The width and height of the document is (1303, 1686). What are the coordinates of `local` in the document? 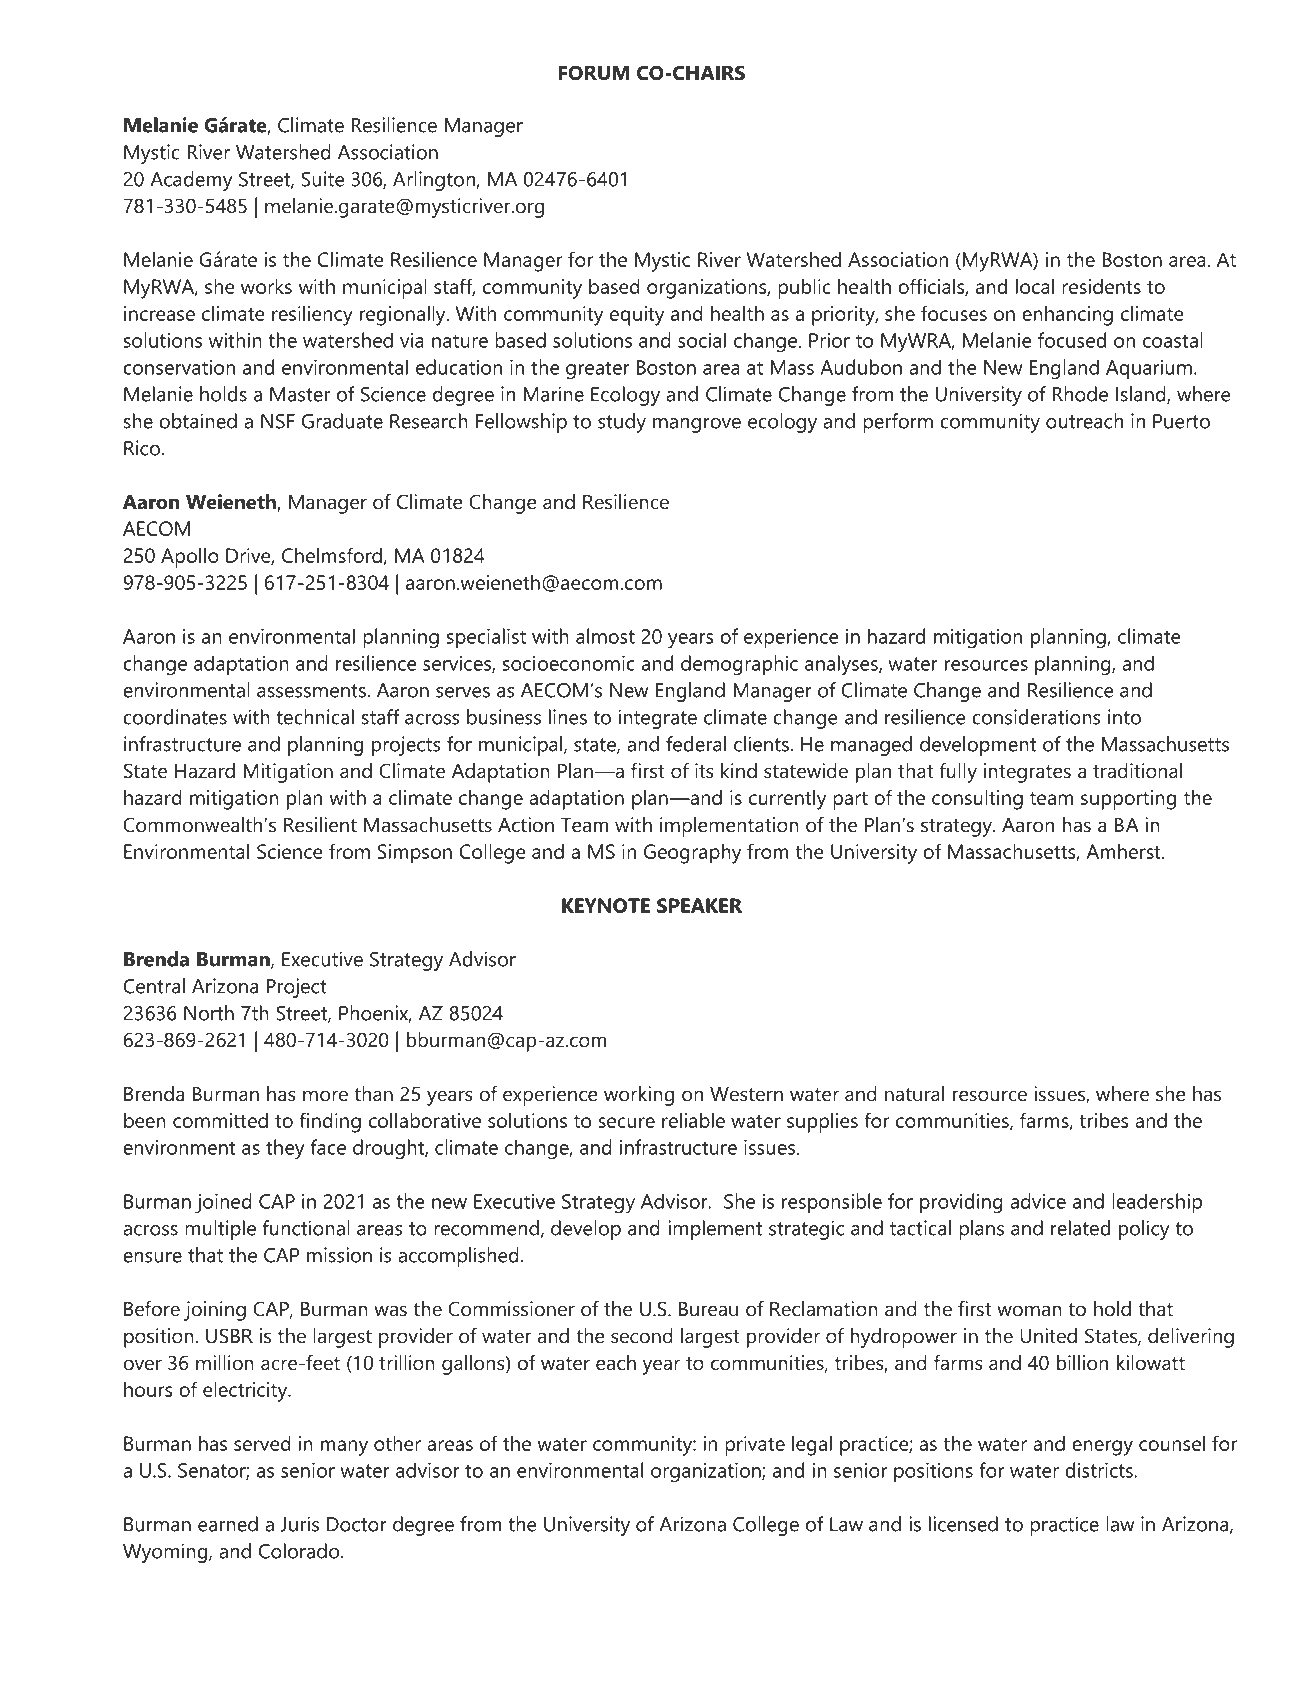 It's located at (1035, 286).
